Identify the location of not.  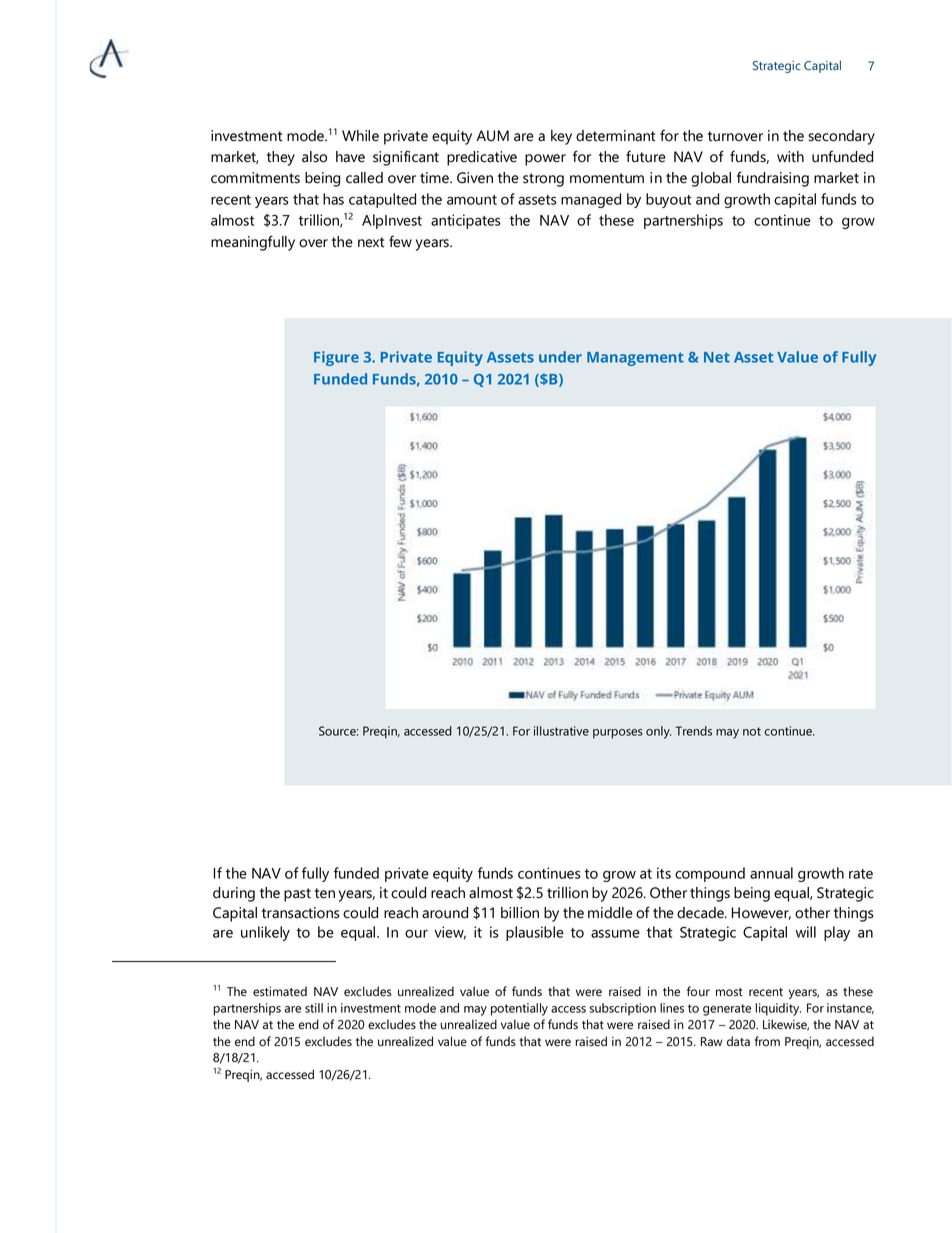
(752, 731).
